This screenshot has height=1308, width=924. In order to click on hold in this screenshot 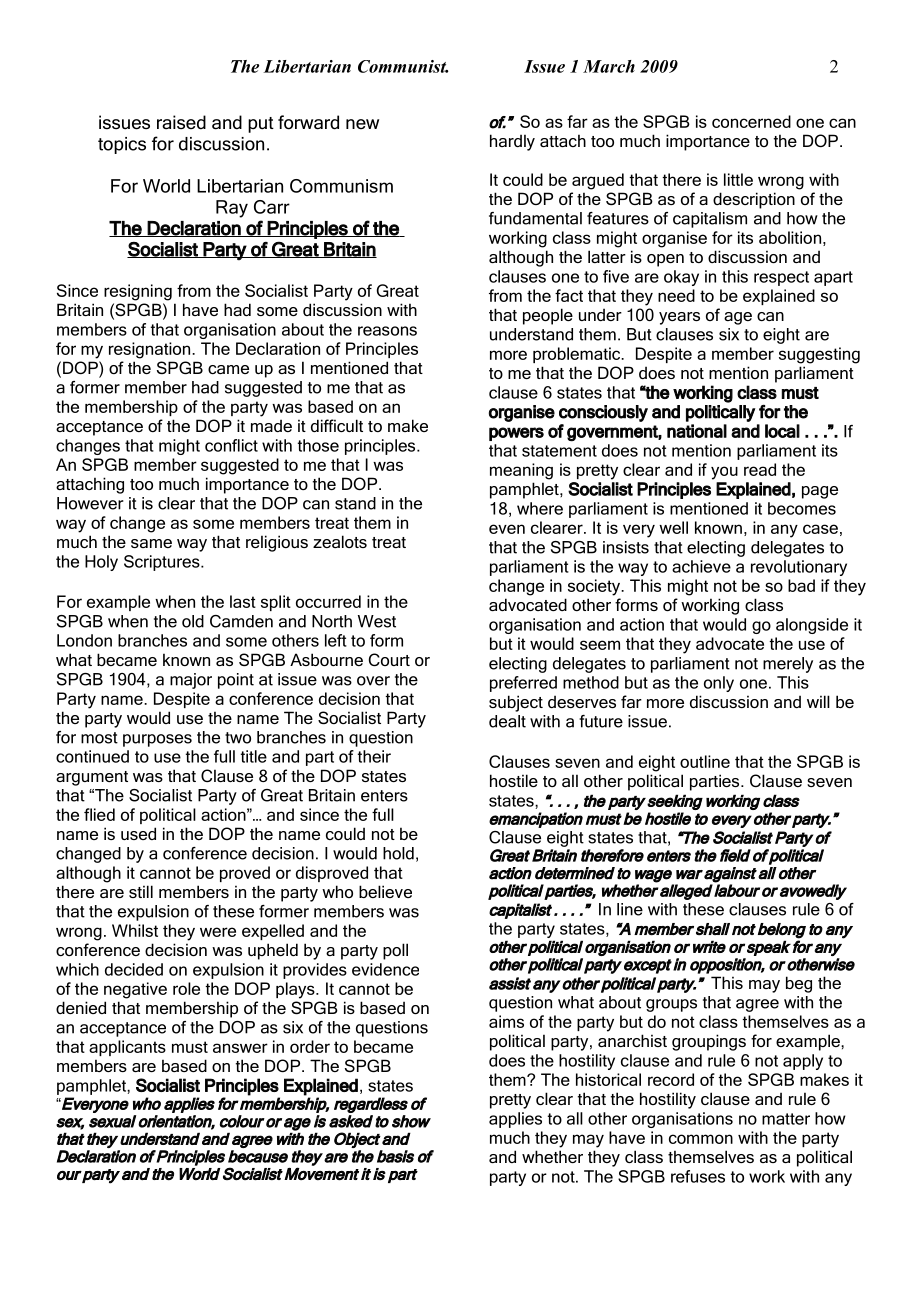, I will do `click(398, 853)`.
